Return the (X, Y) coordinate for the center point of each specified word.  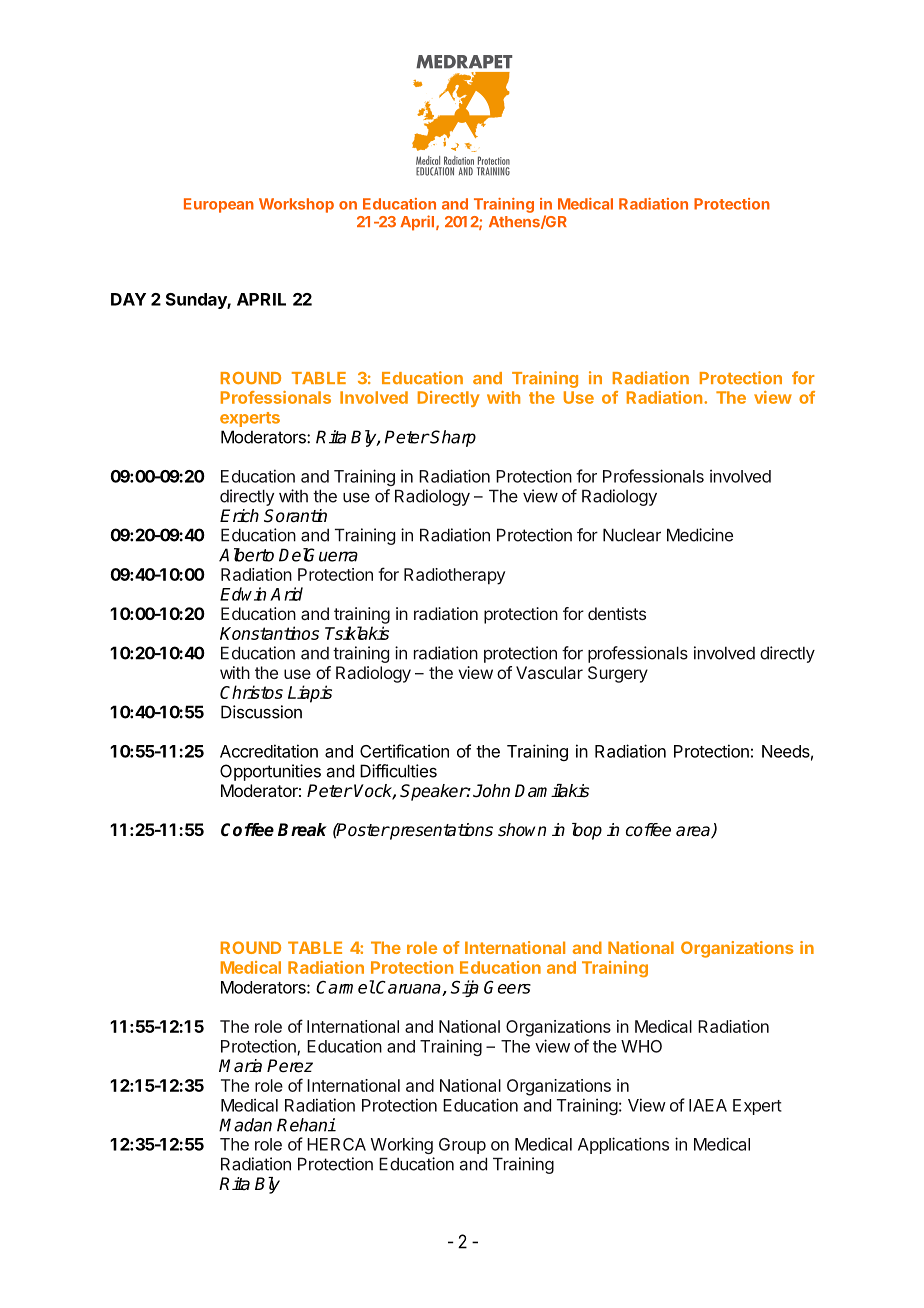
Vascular (549, 672)
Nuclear (632, 535)
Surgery (618, 674)
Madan (245, 1125)
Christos (251, 692)
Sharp (452, 438)
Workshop (296, 205)
